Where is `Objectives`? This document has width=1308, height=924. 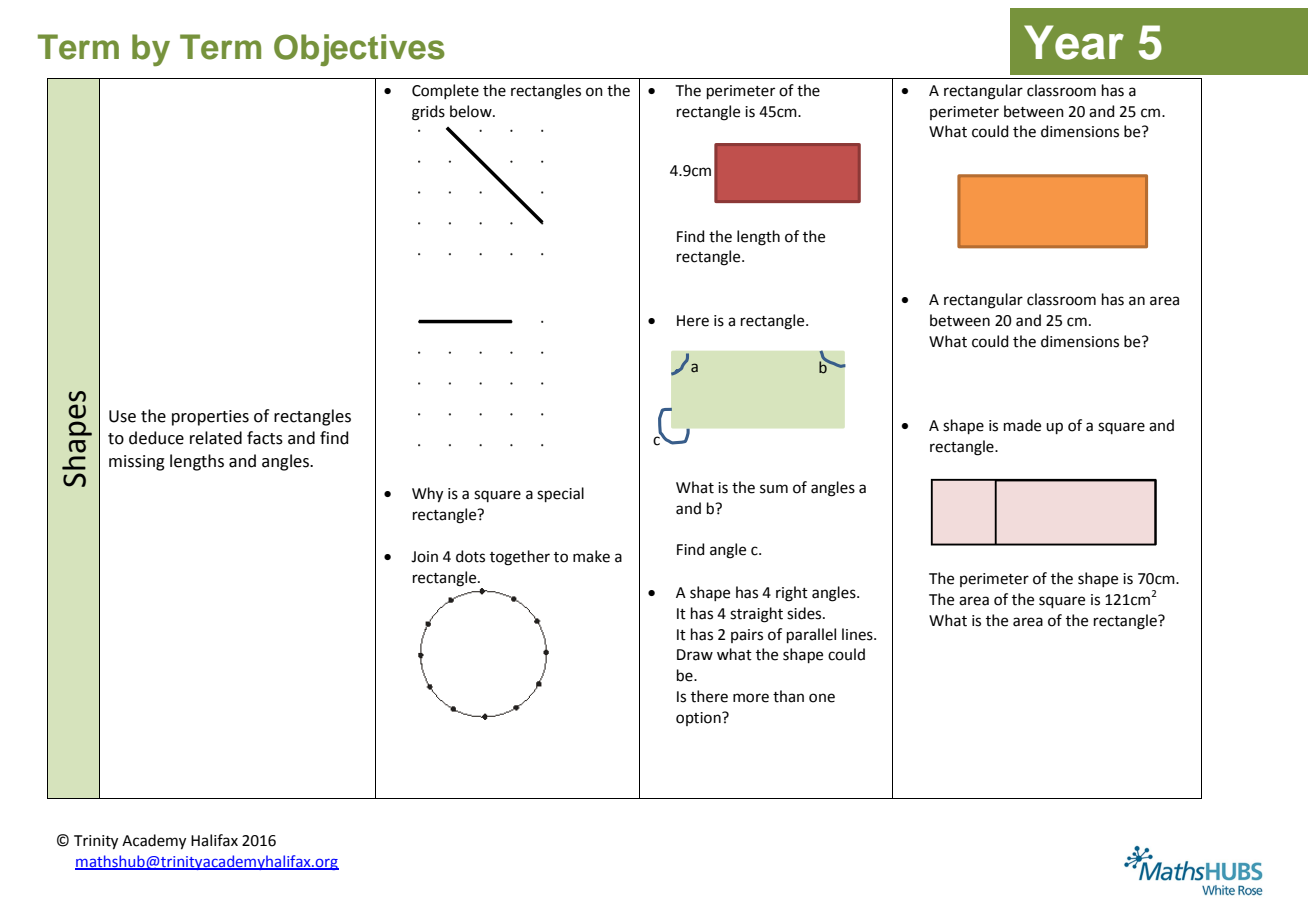 Objectives is located at coordinates (359, 50).
